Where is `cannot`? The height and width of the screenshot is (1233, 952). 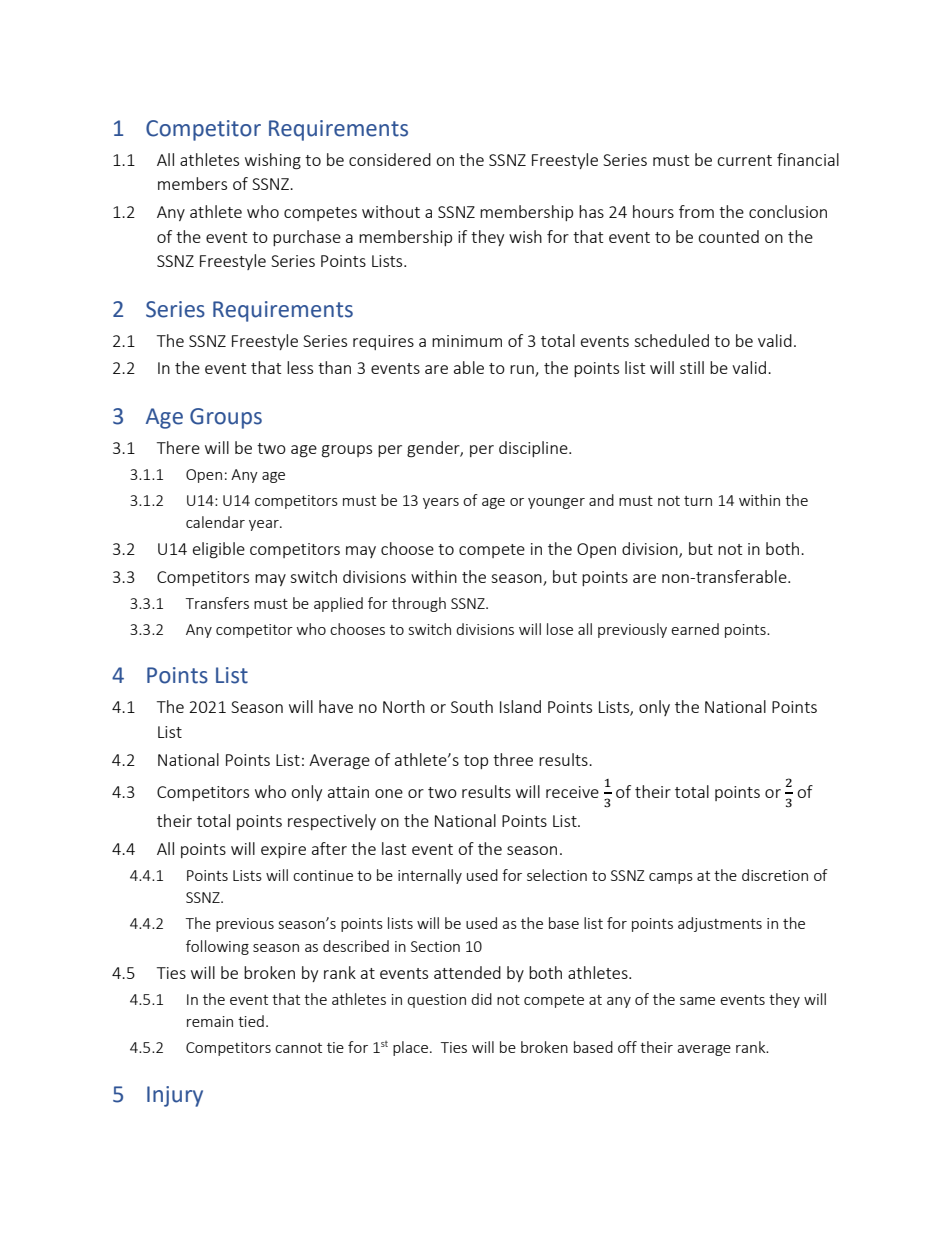
cannot is located at coordinates (298, 1048).
